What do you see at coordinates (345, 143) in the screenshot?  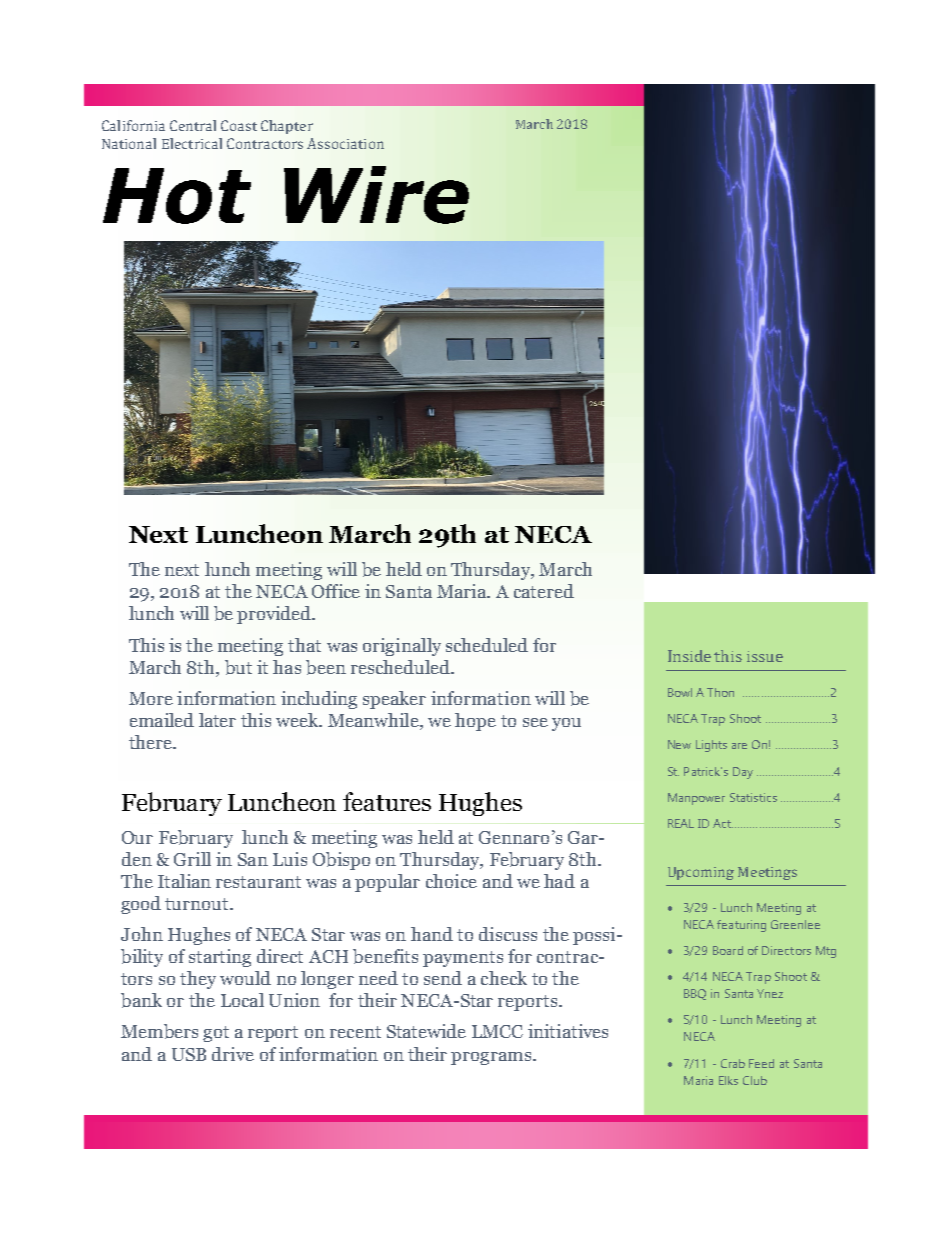 I see `Association` at bounding box center [345, 143].
